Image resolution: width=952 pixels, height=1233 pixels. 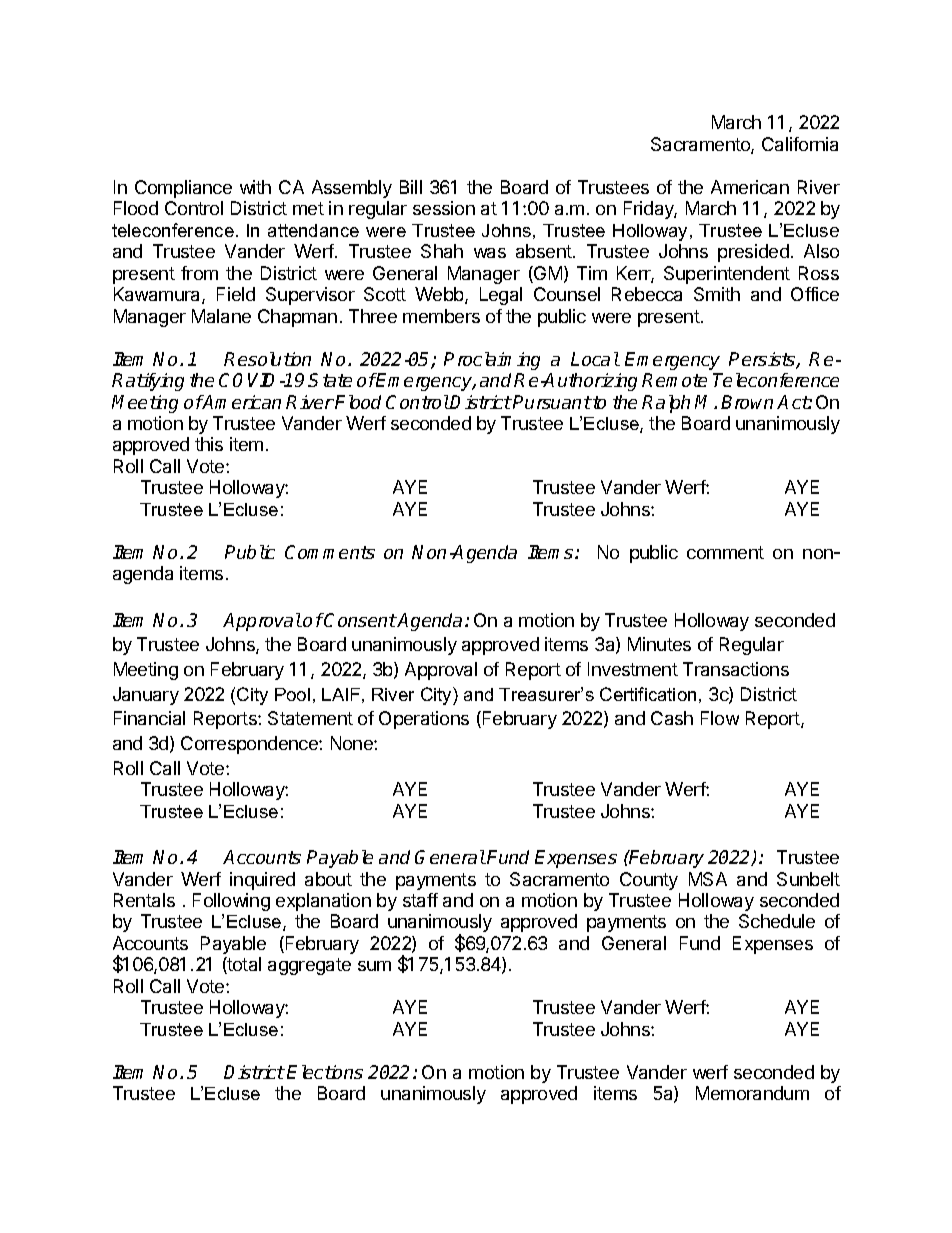 I want to click on session, so click(x=444, y=208).
